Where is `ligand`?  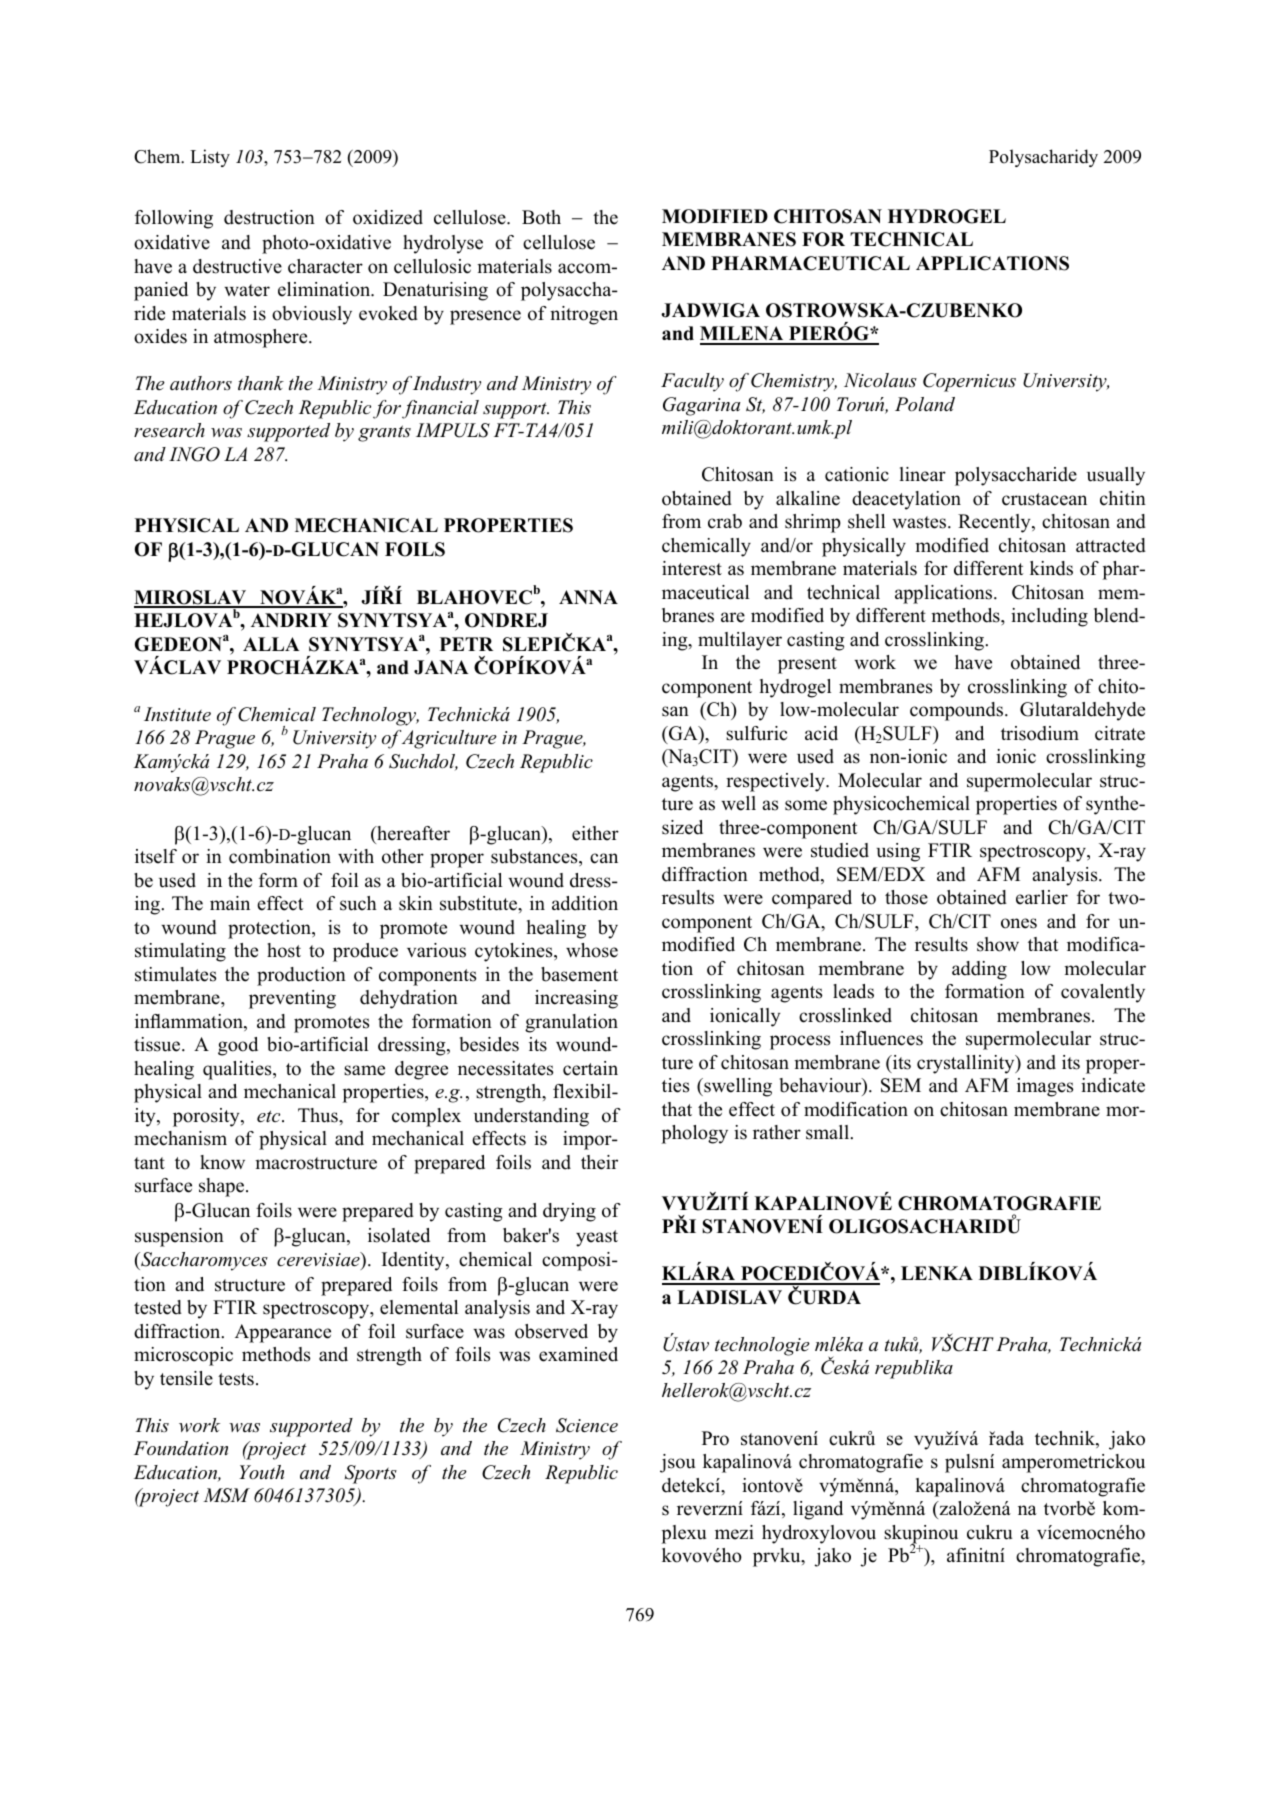
ligand is located at coordinates (818, 1510).
